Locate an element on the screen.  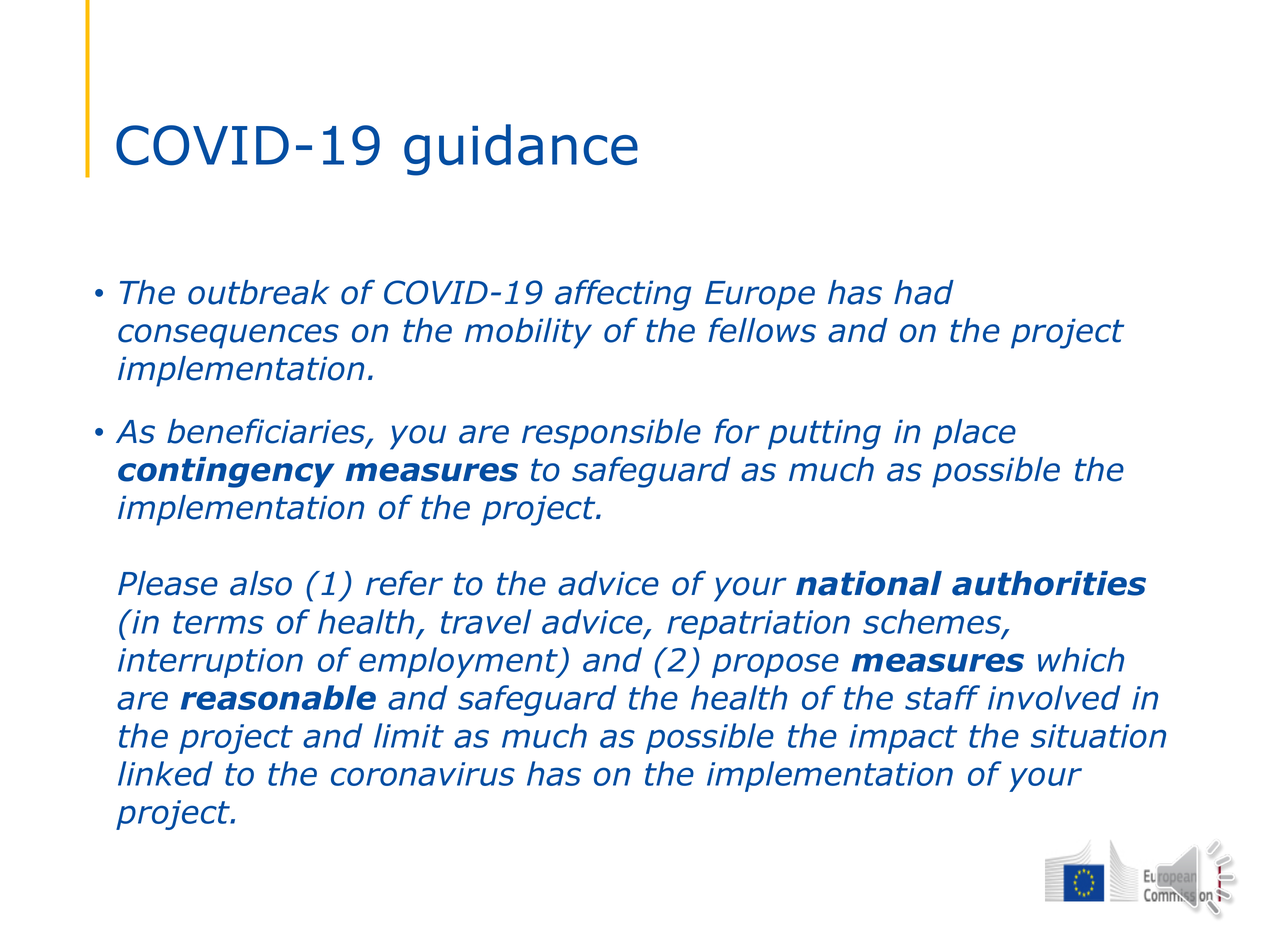
had is located at coordinates (924, 292).
